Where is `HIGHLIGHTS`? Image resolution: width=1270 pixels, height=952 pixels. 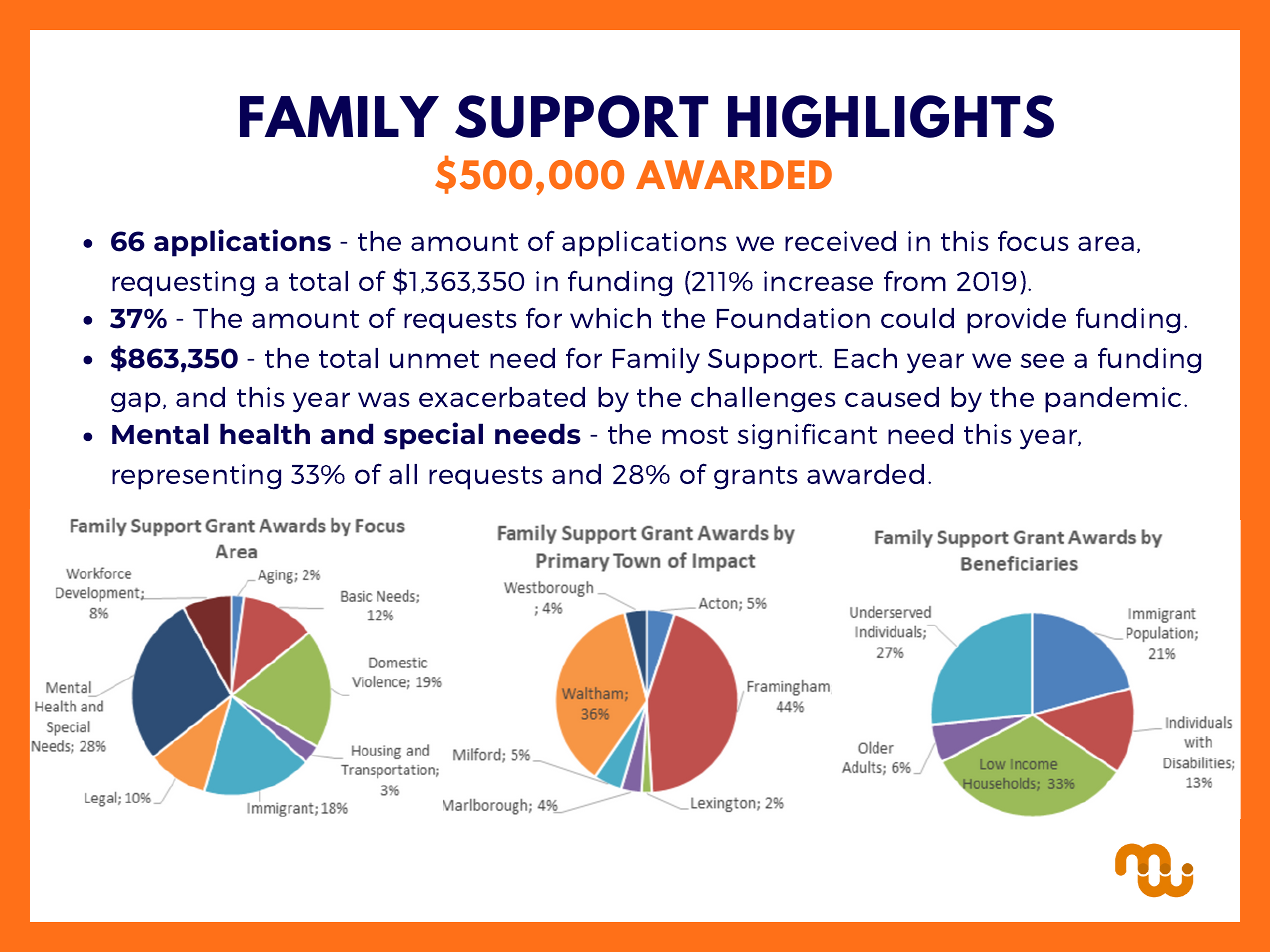 HIGHLIGHTS is located at coordinates (891, 116).
